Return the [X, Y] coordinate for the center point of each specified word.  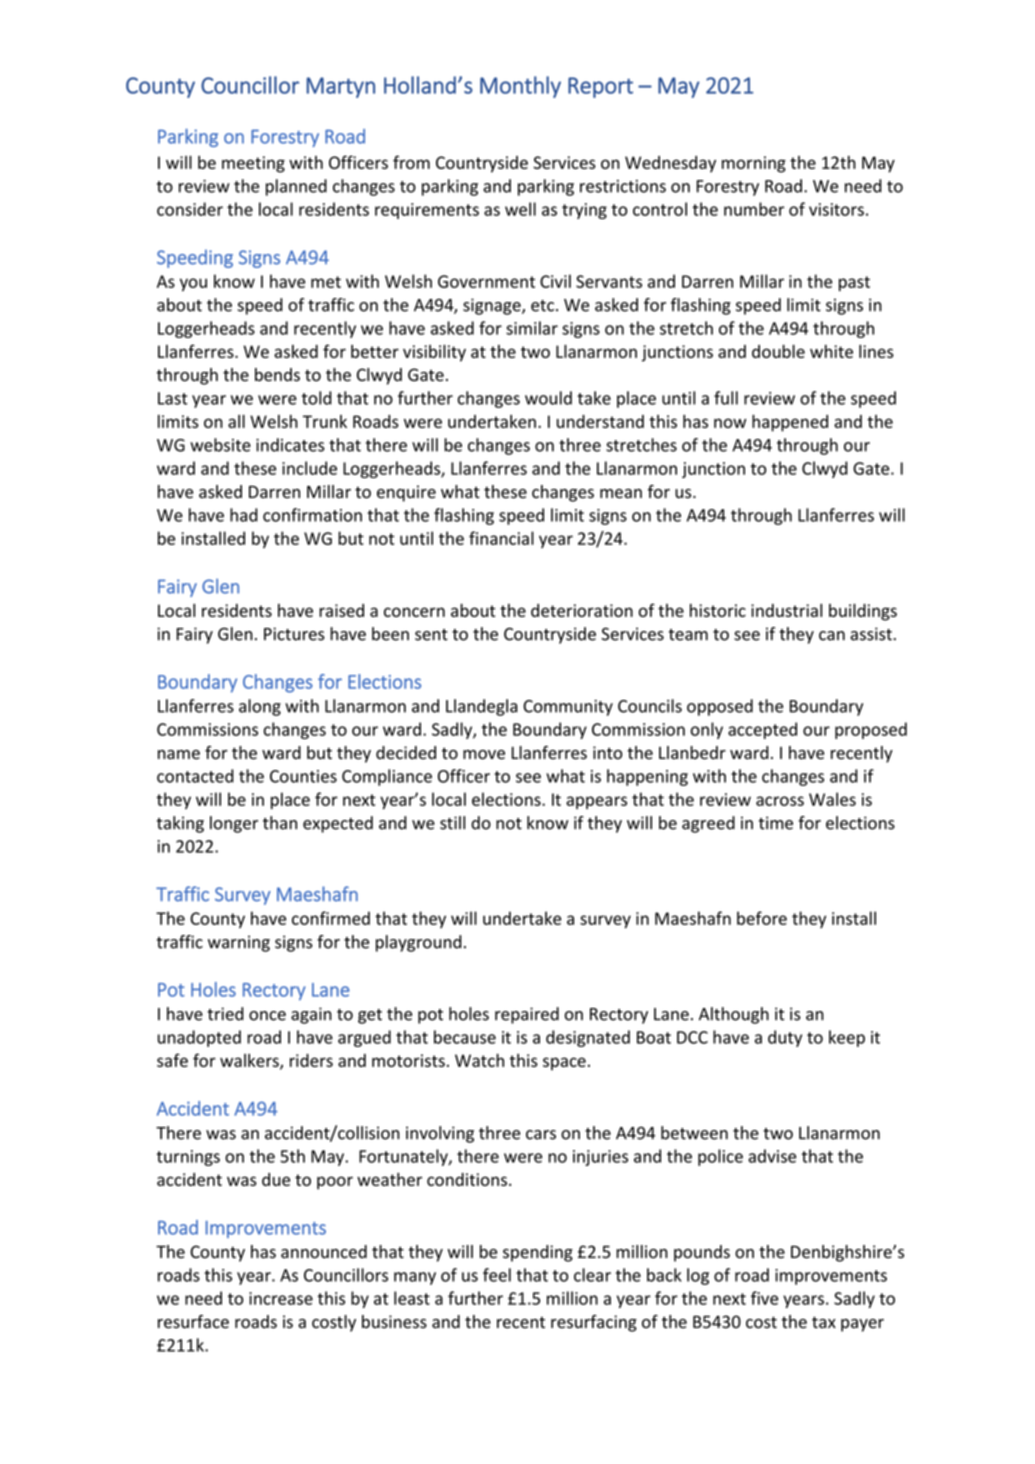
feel [497, 1275]
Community [568, 708]
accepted [762, 730]
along [260, 707]
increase [281, 1298]
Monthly [520, 87]
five [764, 1298]
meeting [253, 164]
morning [754, 164]
